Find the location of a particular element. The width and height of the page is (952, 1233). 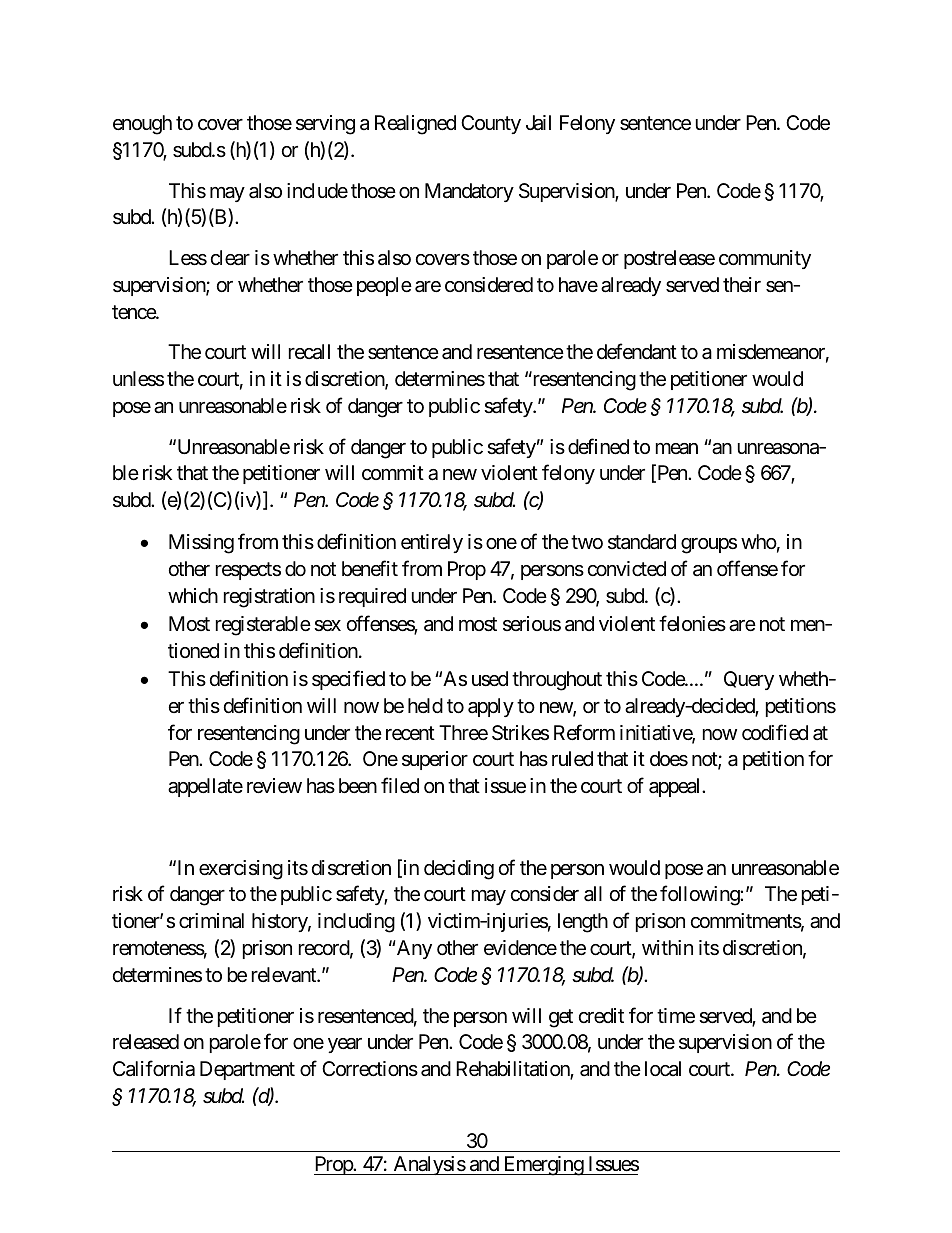

Missing is located at coordinates (201, 544).
